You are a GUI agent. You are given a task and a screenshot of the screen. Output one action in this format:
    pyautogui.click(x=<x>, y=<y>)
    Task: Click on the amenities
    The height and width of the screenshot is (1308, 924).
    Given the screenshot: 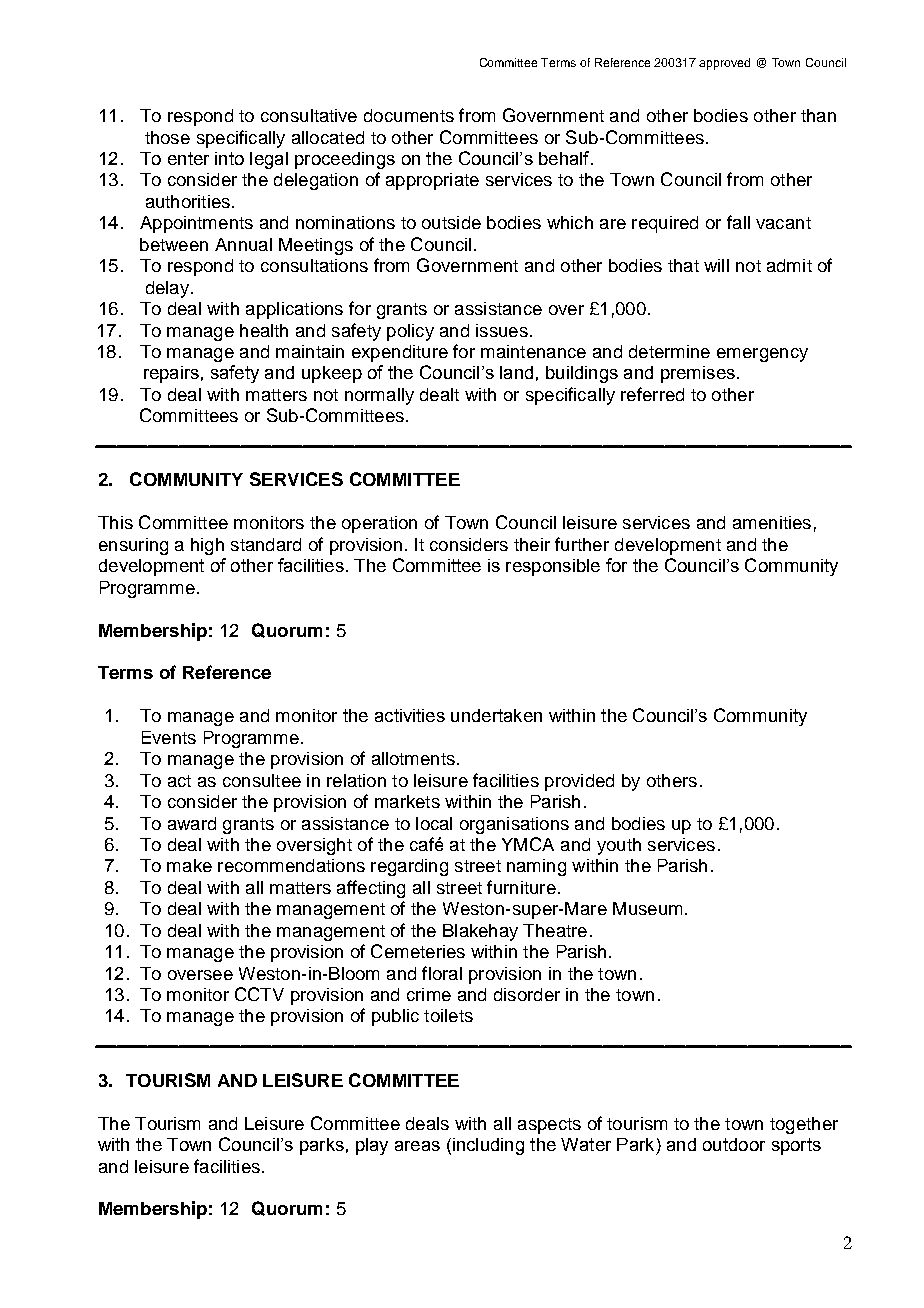 What is the action you would take?
    pyautogui.click(x=772, y=522)
